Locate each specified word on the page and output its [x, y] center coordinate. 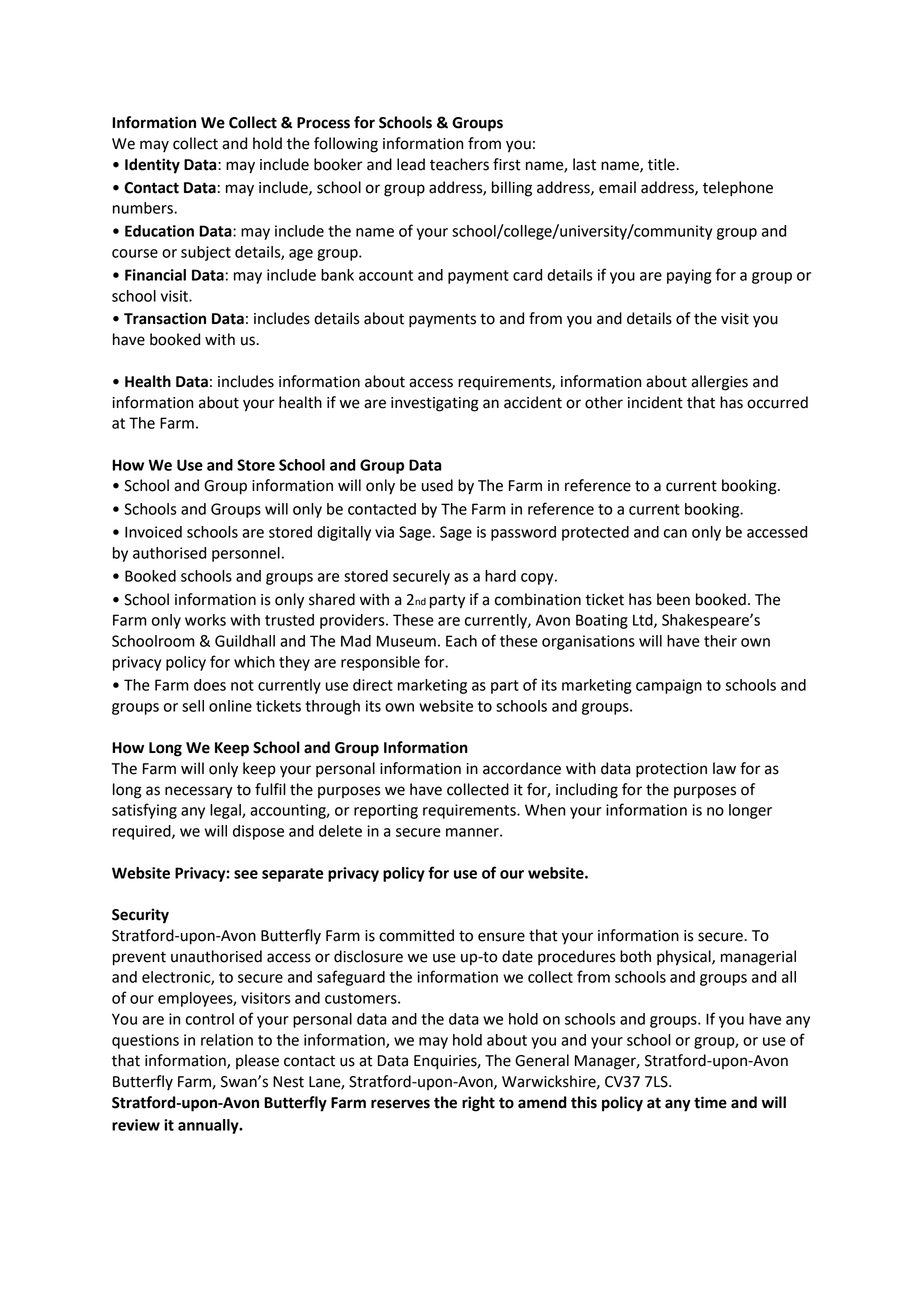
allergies [719, 383]
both [635, 956]
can [675, 533]
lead [411, 164]
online [230, 706]
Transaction [165, 318]
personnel [246, 554]
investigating [435, 404]
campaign [669, 686]
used [437, 485]
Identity [152, 166]
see [246, 874]
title [662, 164]
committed [416, 935]
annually [209, 1126]
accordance [522, 768]
